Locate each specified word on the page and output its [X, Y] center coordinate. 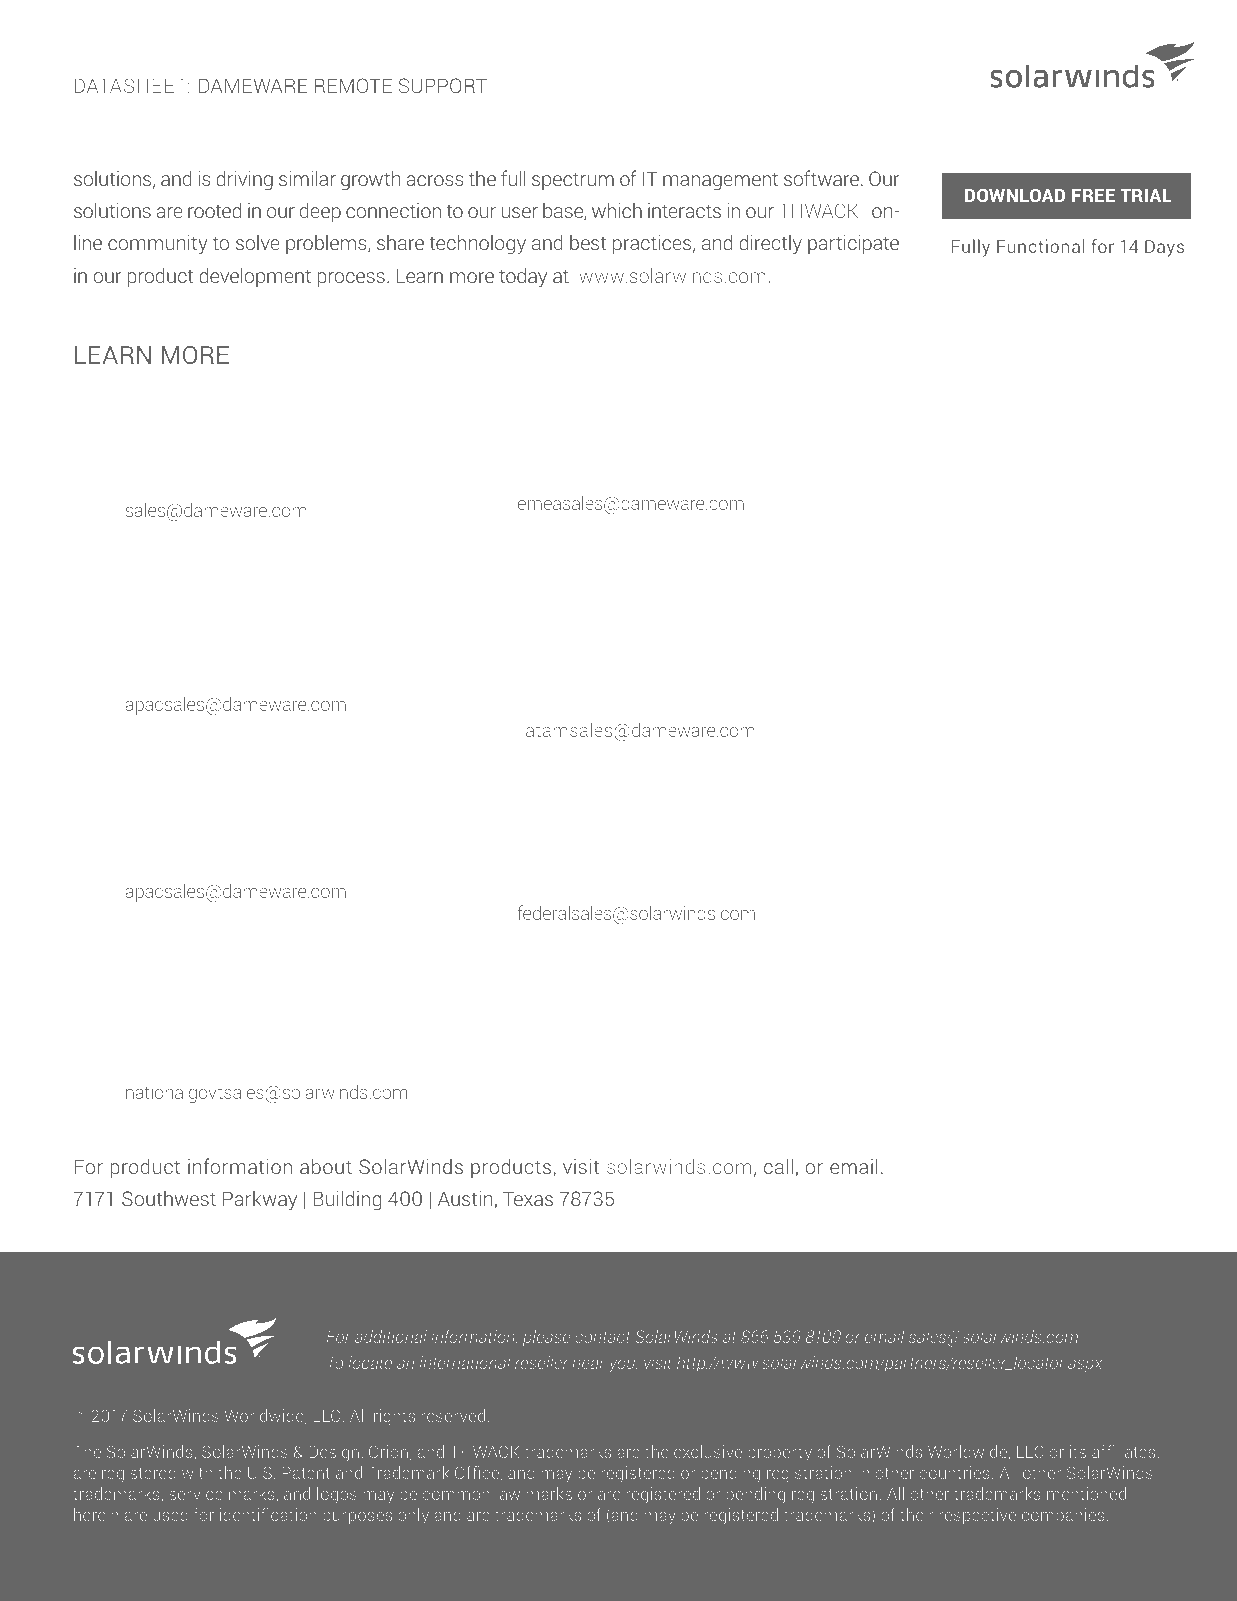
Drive [663, 835]
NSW [212, 810]
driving [244, 180]
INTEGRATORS [679, 805]
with [197, 1472]
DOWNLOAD [1015, 195]
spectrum [573, 181]
